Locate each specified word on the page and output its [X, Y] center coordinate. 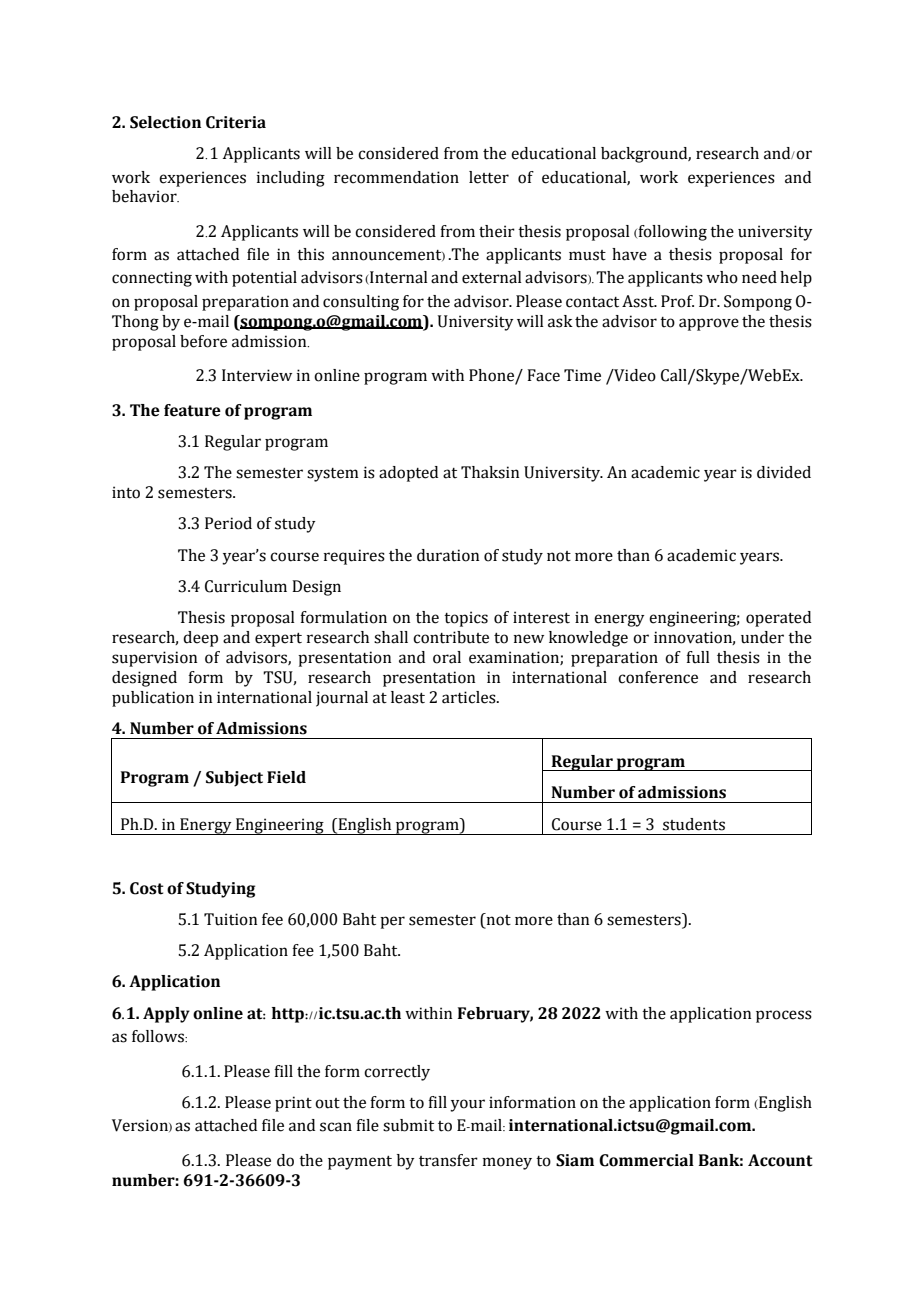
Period [228, 523]
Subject [234, 779]
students [694, 824]
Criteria [236, 122]
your [467, 1105]
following [671, 233]
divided [784, 472]
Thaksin [490, 472]
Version [141, 1125]
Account [780, 1160]
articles [470, 697]
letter [489, 177]
